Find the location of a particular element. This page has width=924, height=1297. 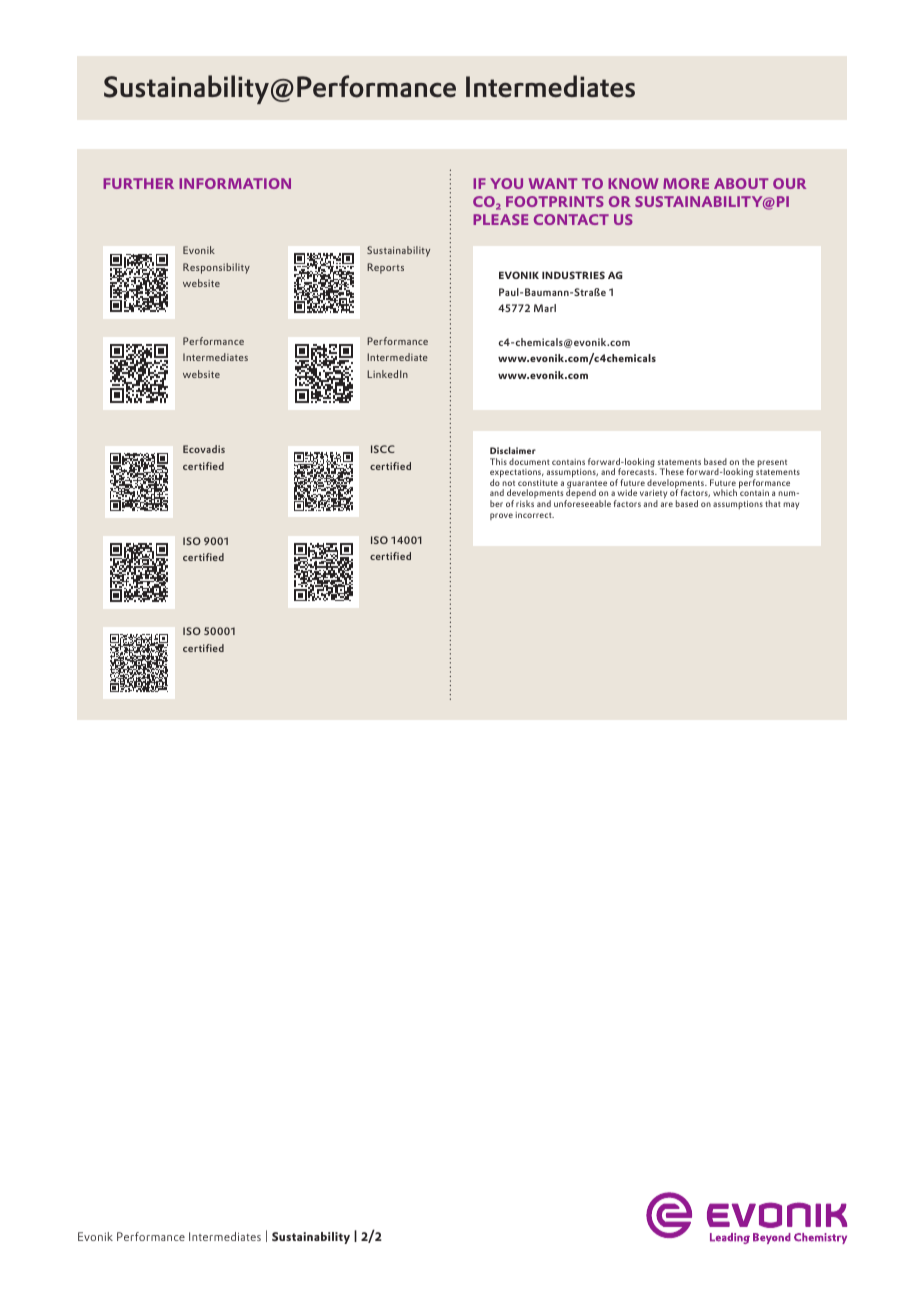

INDUSTRIES is located at coordinates (573, 275).
